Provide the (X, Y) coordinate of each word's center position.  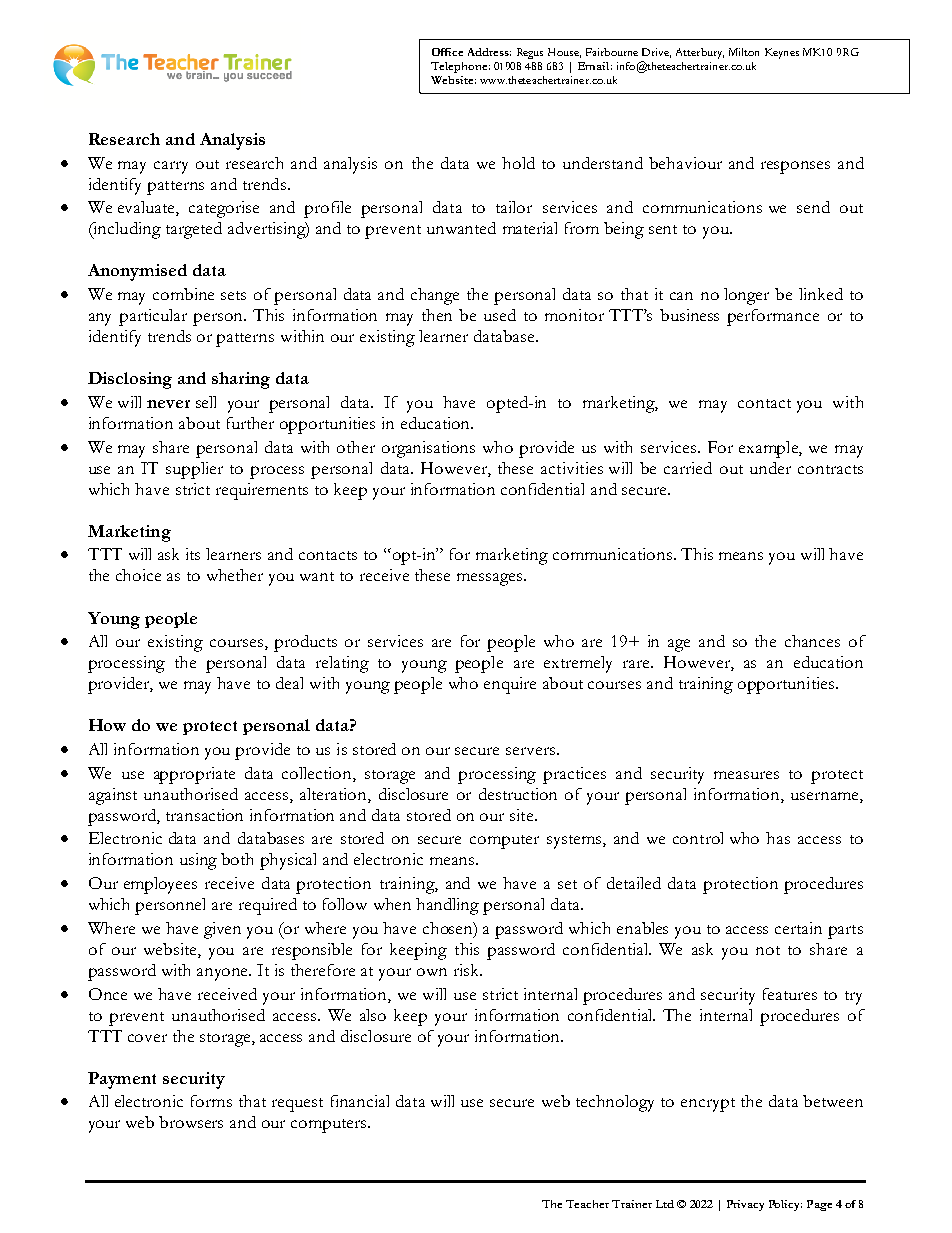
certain (798, 928)
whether (235, 575)
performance (773, 317)
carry (171, 167)
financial (360, 1101)
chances (812, 641)
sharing (241, 380)
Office (447, 52)
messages (489, 579)
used (500, 315)
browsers (191, 1122)
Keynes (782, 53)
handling (447, 906)
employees (160, 885)
